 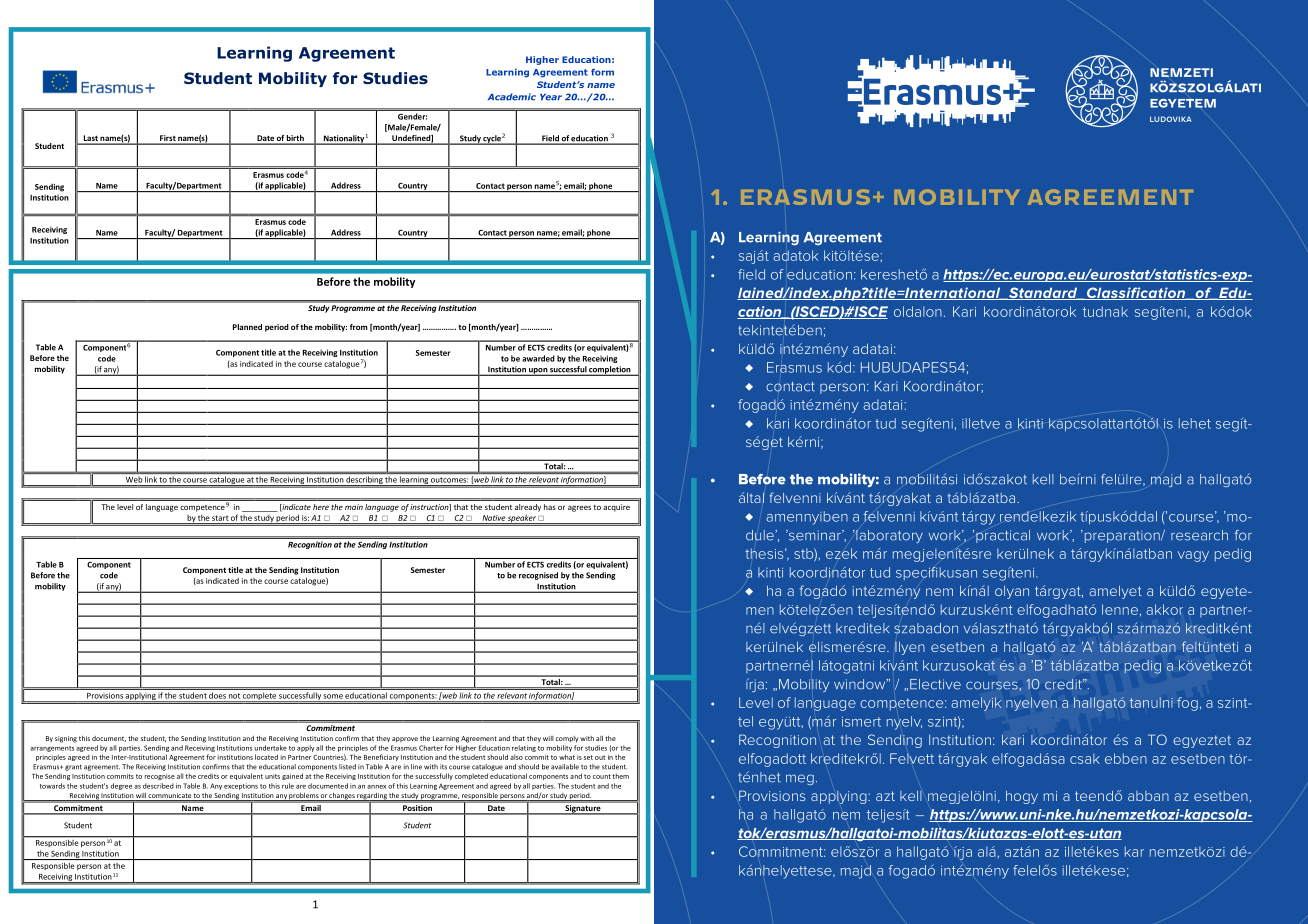 What do you see at coordinates (1022, 797) in the screenshot?
I see `hogy` at bounding box center [1022, 797].
